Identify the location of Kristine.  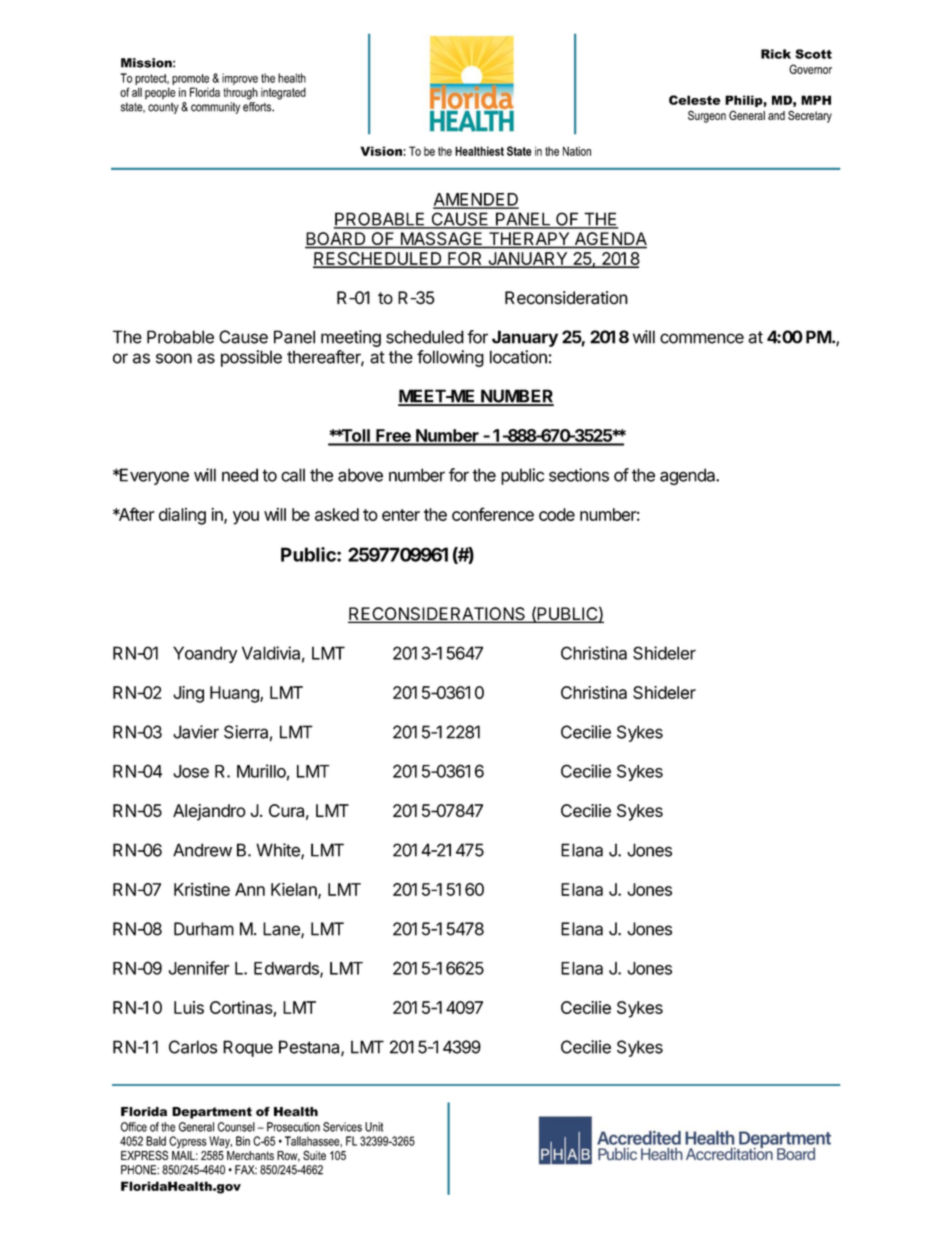
(202, 889).
